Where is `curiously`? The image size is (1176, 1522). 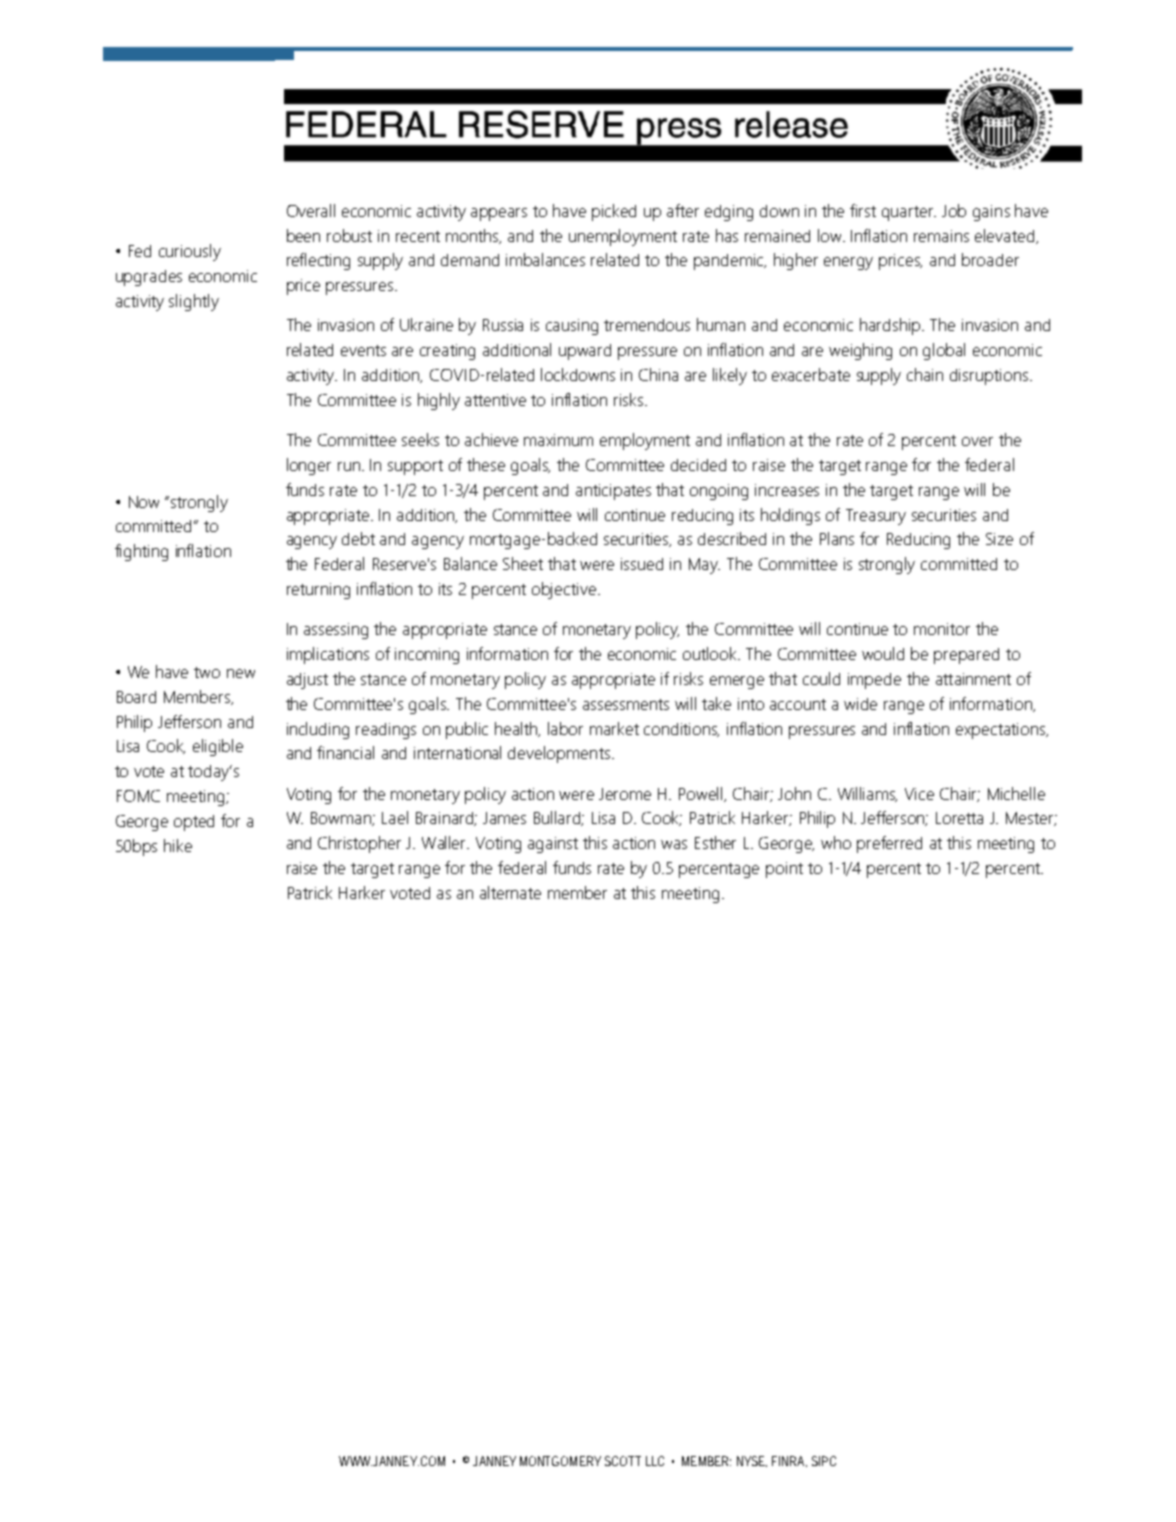 curiously is located at coordinates (190, 252).
